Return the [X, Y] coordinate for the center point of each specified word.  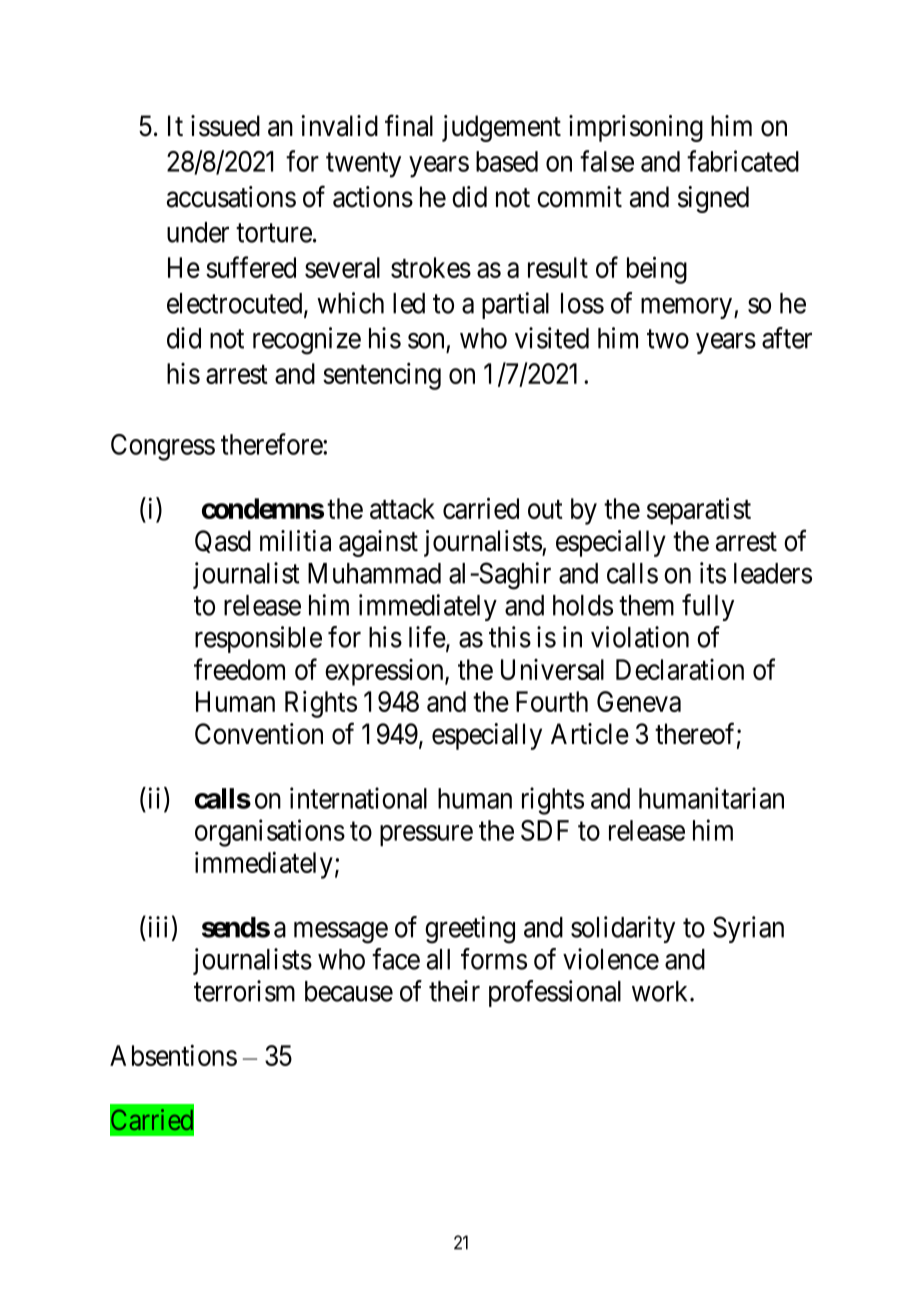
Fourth [552, 701]
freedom [239, 669]
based [507, 161]
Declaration [680, 669]
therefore [272, 444]
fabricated [743, 161]
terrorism [244, 991]
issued [225, 126]
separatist [699, 511]
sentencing [382, 376]
